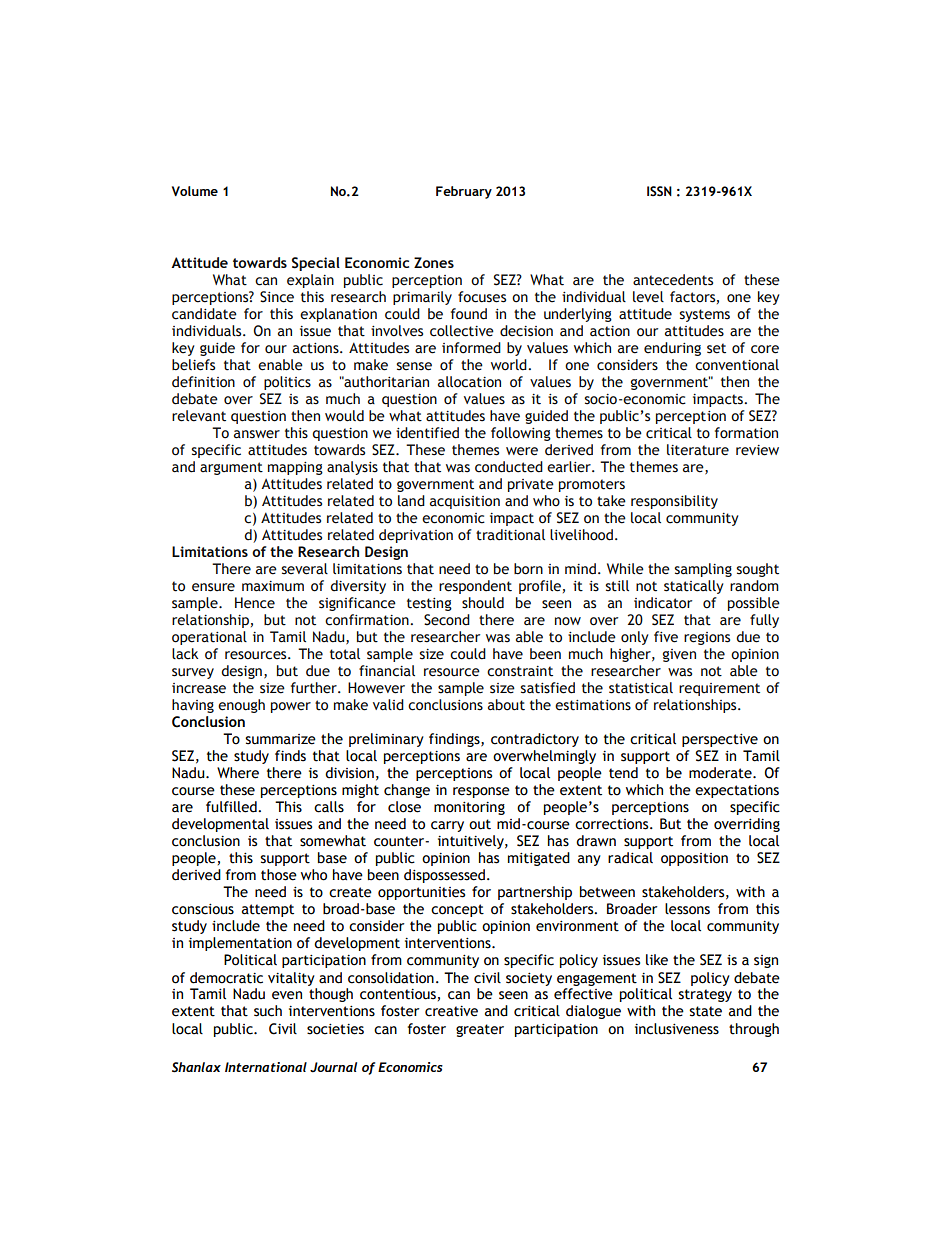 This image has height=1233, width=952. I want to click on inclusiveness, so click(677, 1029).
